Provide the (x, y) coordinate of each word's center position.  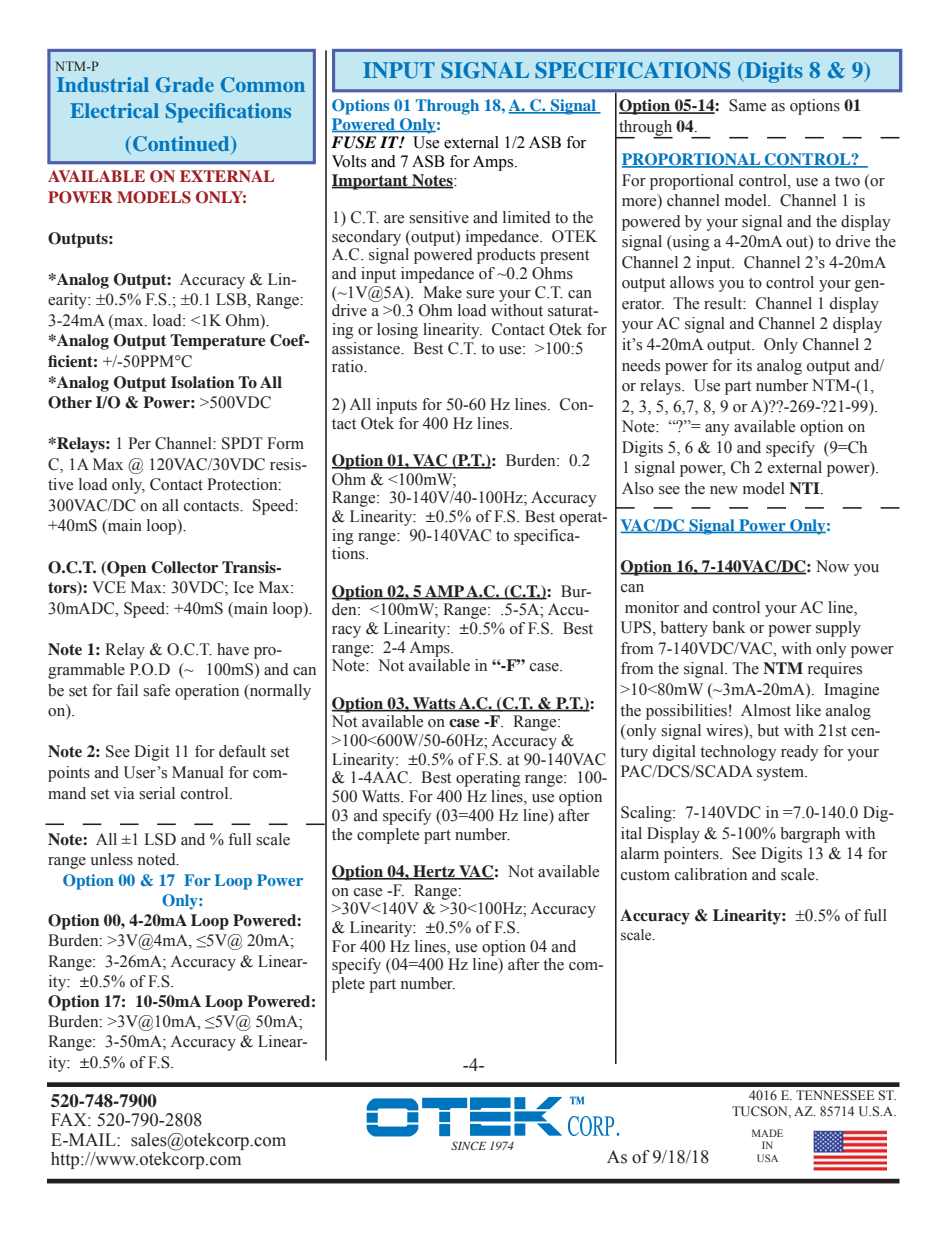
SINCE (468, 1145)
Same (747, 105)
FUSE (353, 142)
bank (729, 627)
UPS (637, 628)
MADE (767, 1133)
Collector (184, 567)
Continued (182, 145)
